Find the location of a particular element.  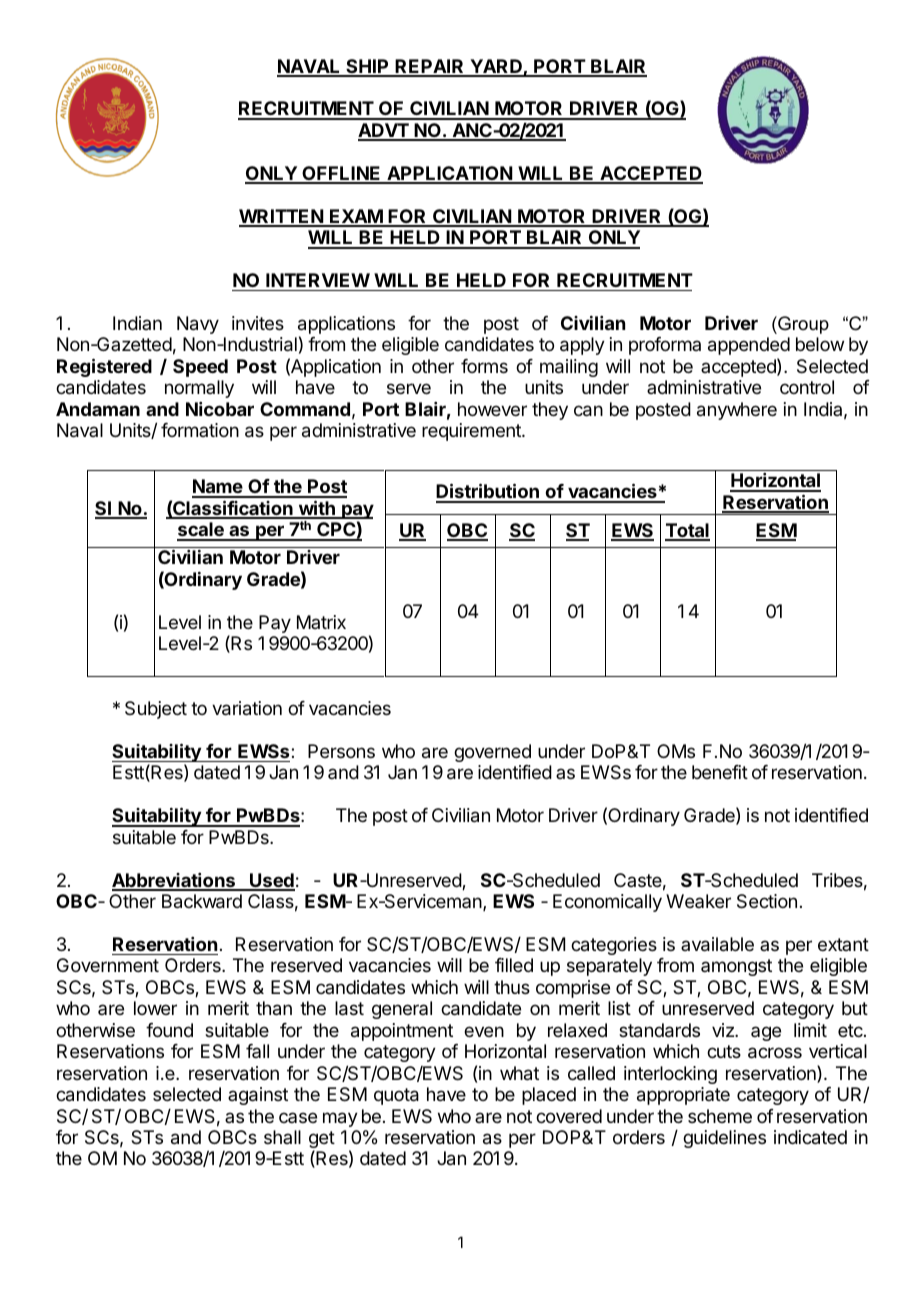

filled is located at coordinates (514, 965).
